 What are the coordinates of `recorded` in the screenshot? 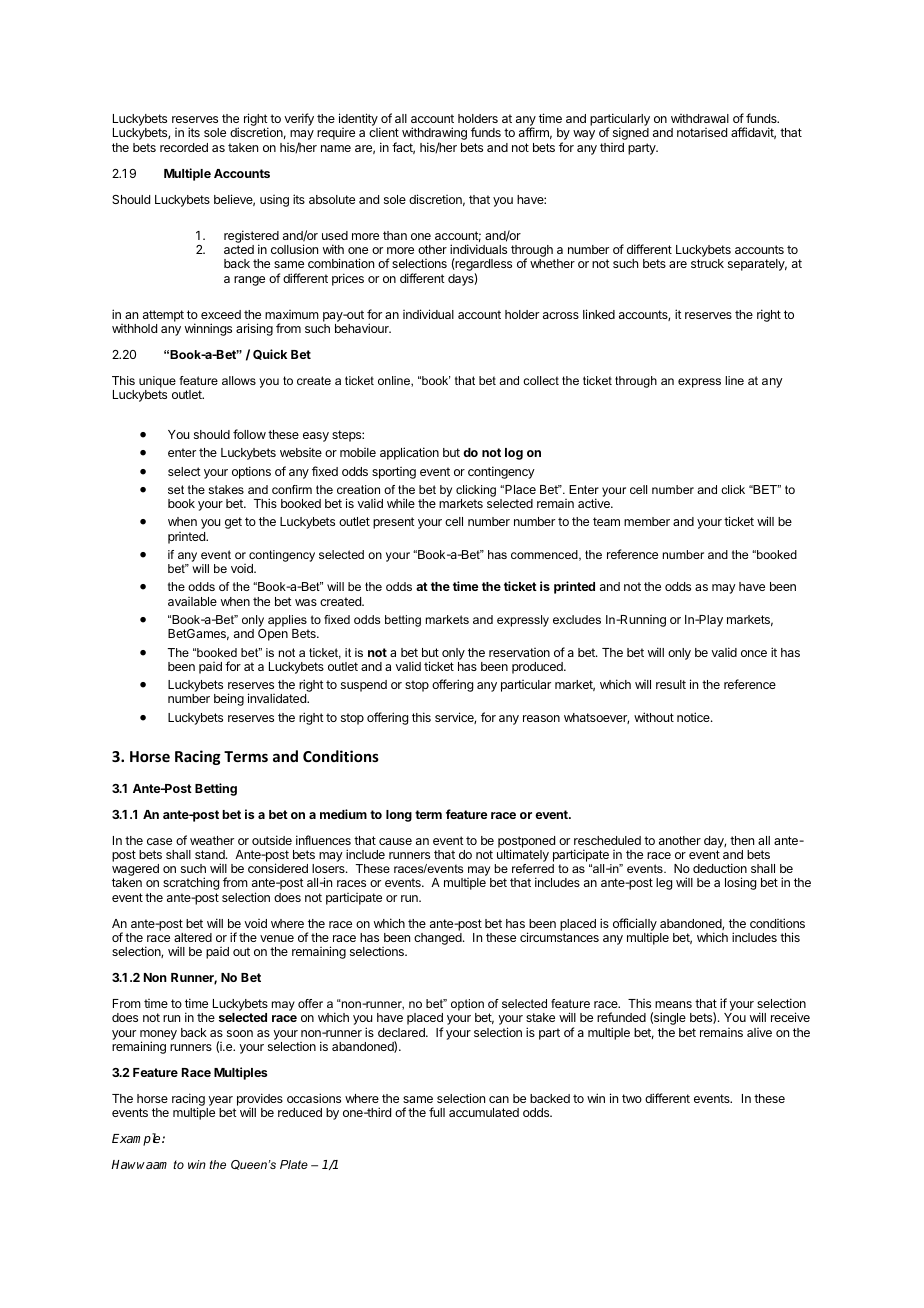 It's located at (184, 147).
